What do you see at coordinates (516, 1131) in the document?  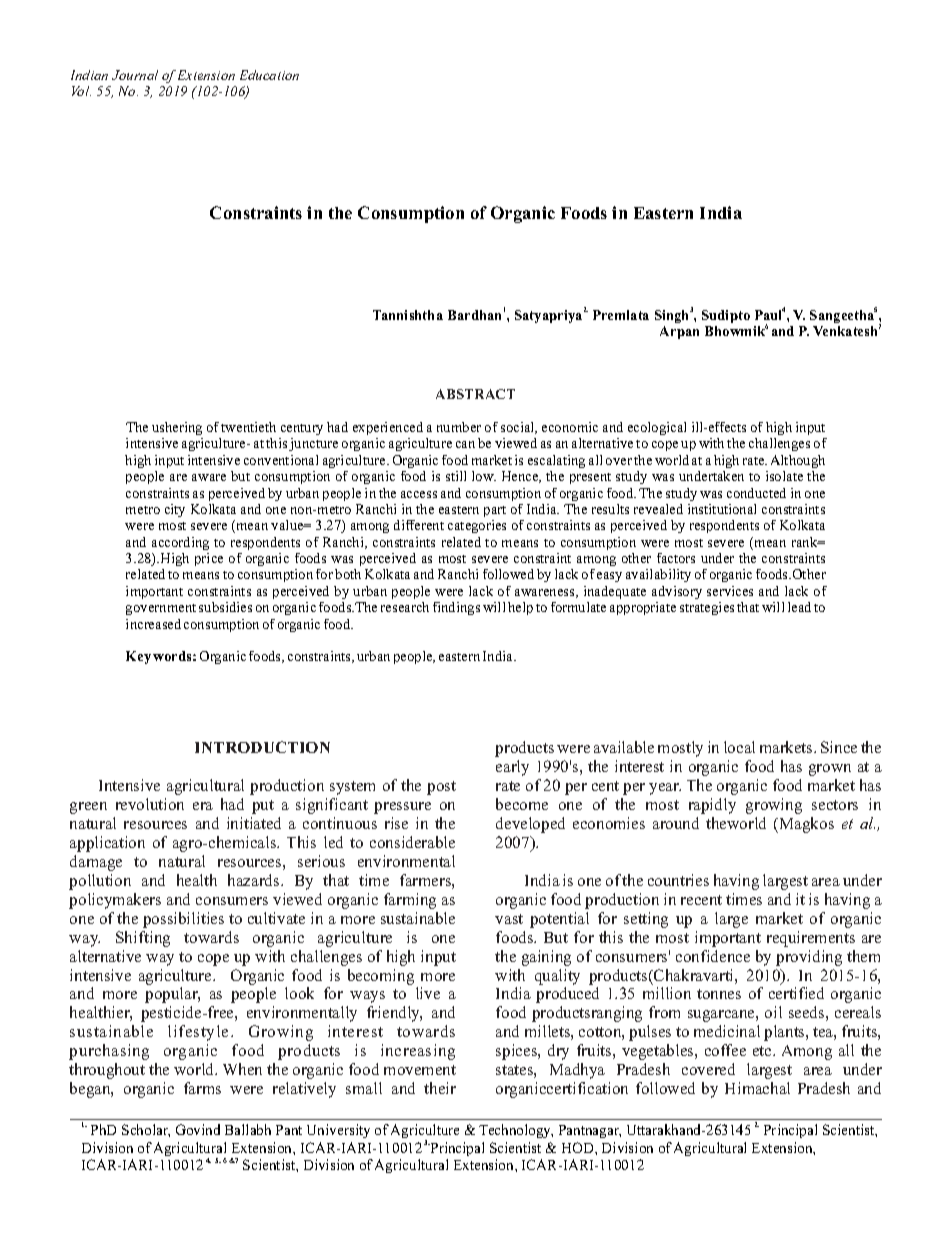 I see `Technology` at bounding box center [516, 1131].
